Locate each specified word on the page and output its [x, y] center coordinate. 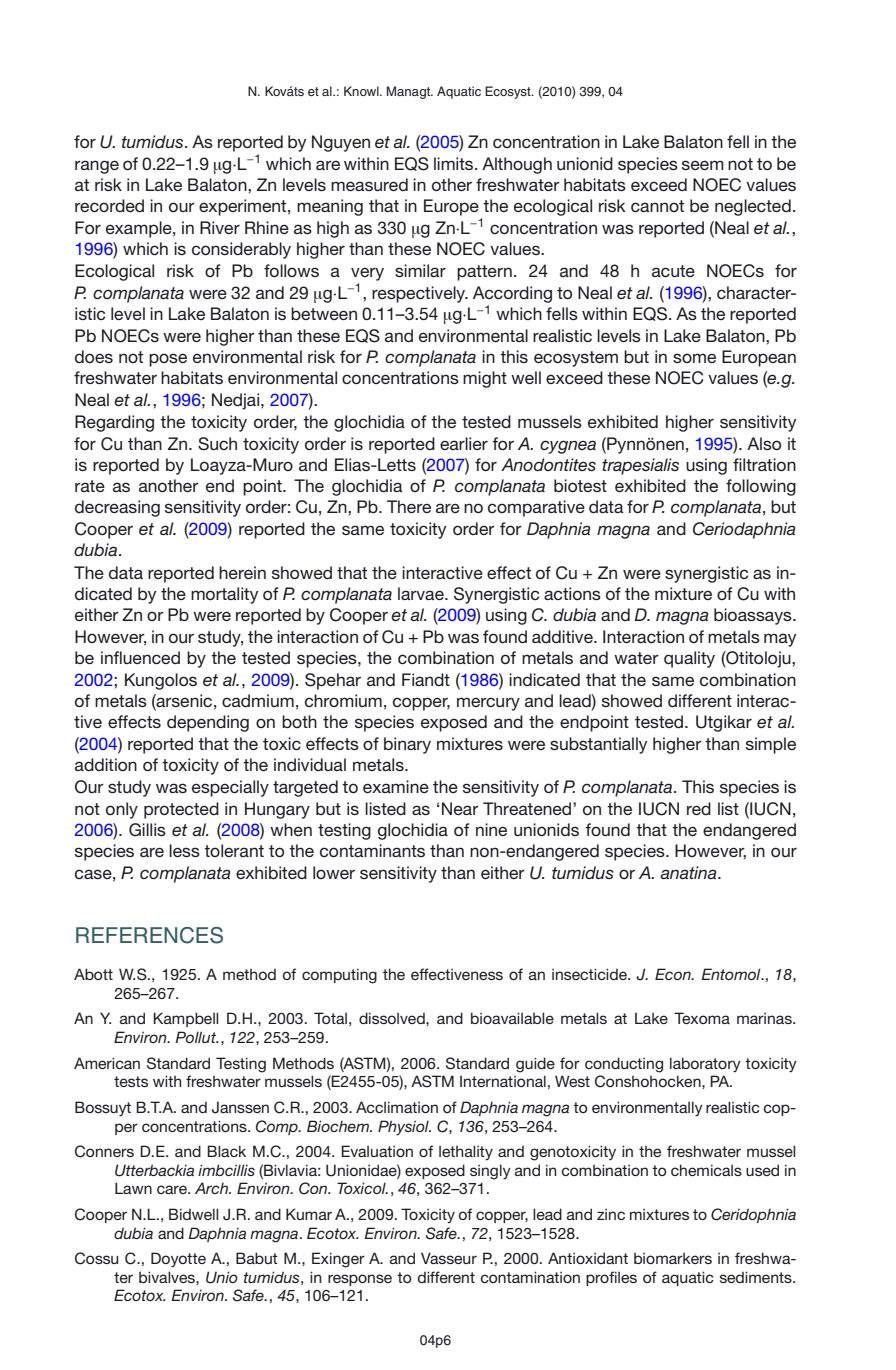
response [360, 1280]
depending [208, 723]
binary [407, 745]
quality [689, 659]
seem [703, 165]
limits [455, 163]
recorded [109, 205]
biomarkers [673, 1258]
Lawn [133, 1188]
